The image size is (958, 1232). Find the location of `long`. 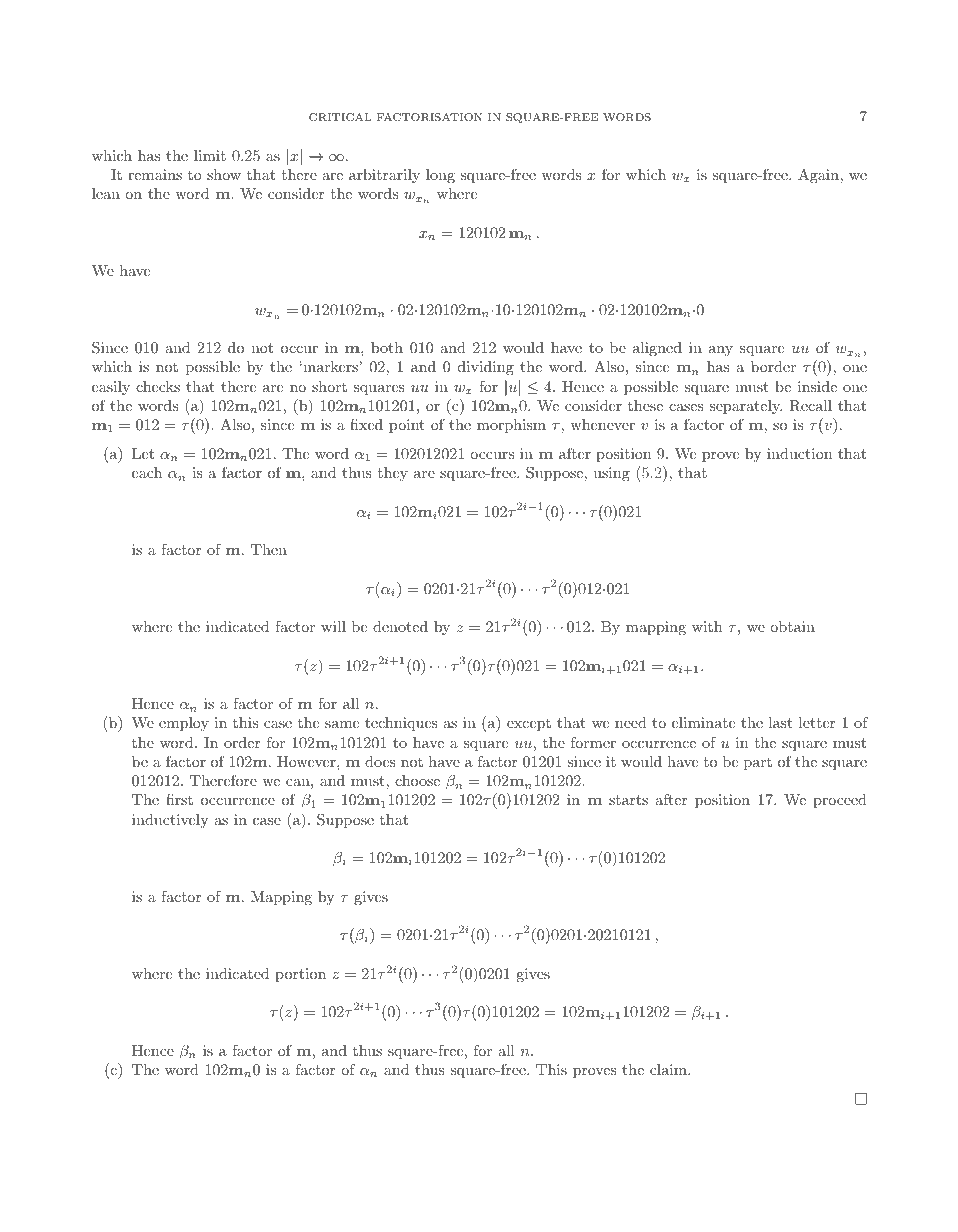

long is located at coordinates (440, 176).
